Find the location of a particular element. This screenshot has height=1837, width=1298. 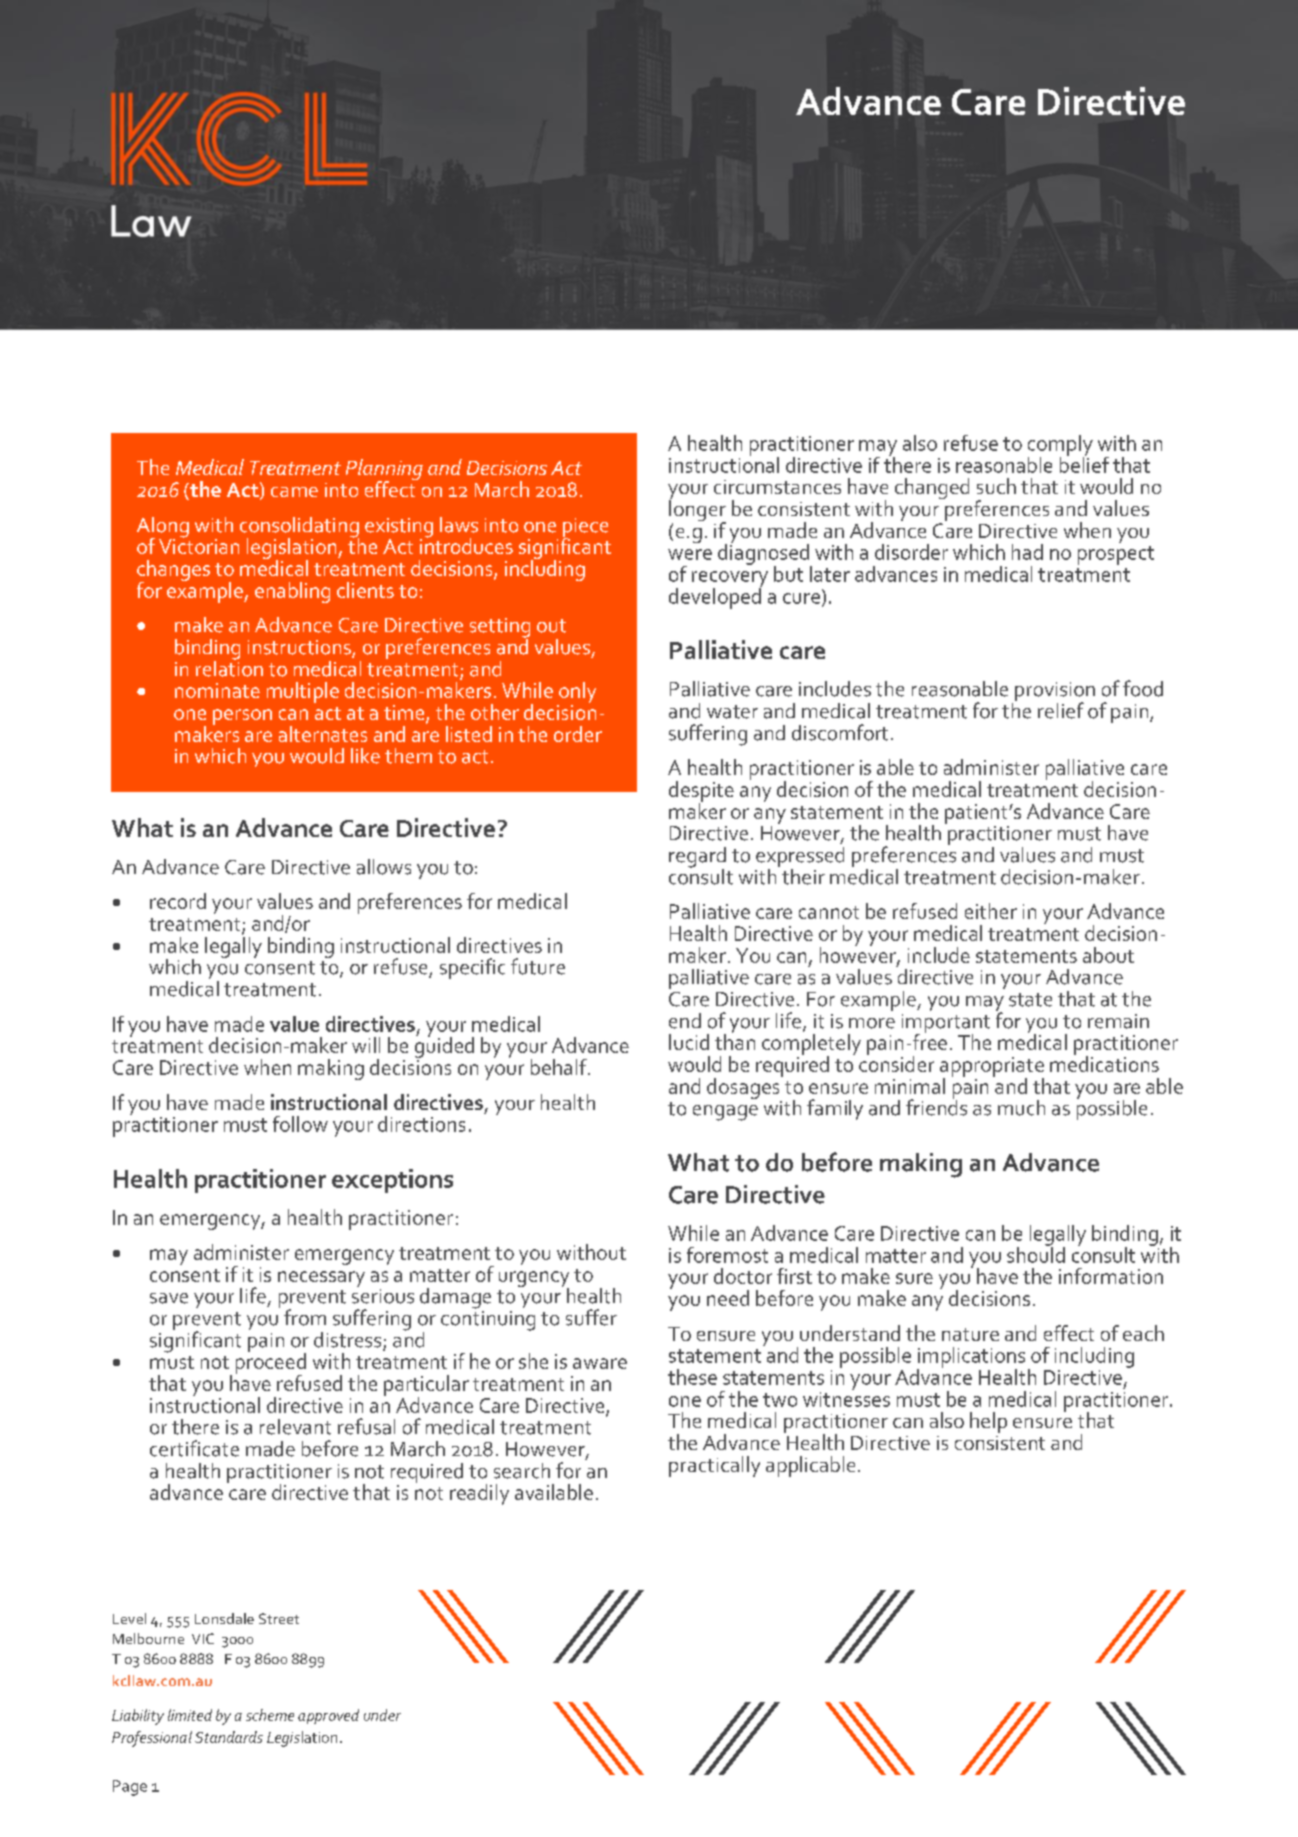

Standards is located at coordinates (229, 1737).
